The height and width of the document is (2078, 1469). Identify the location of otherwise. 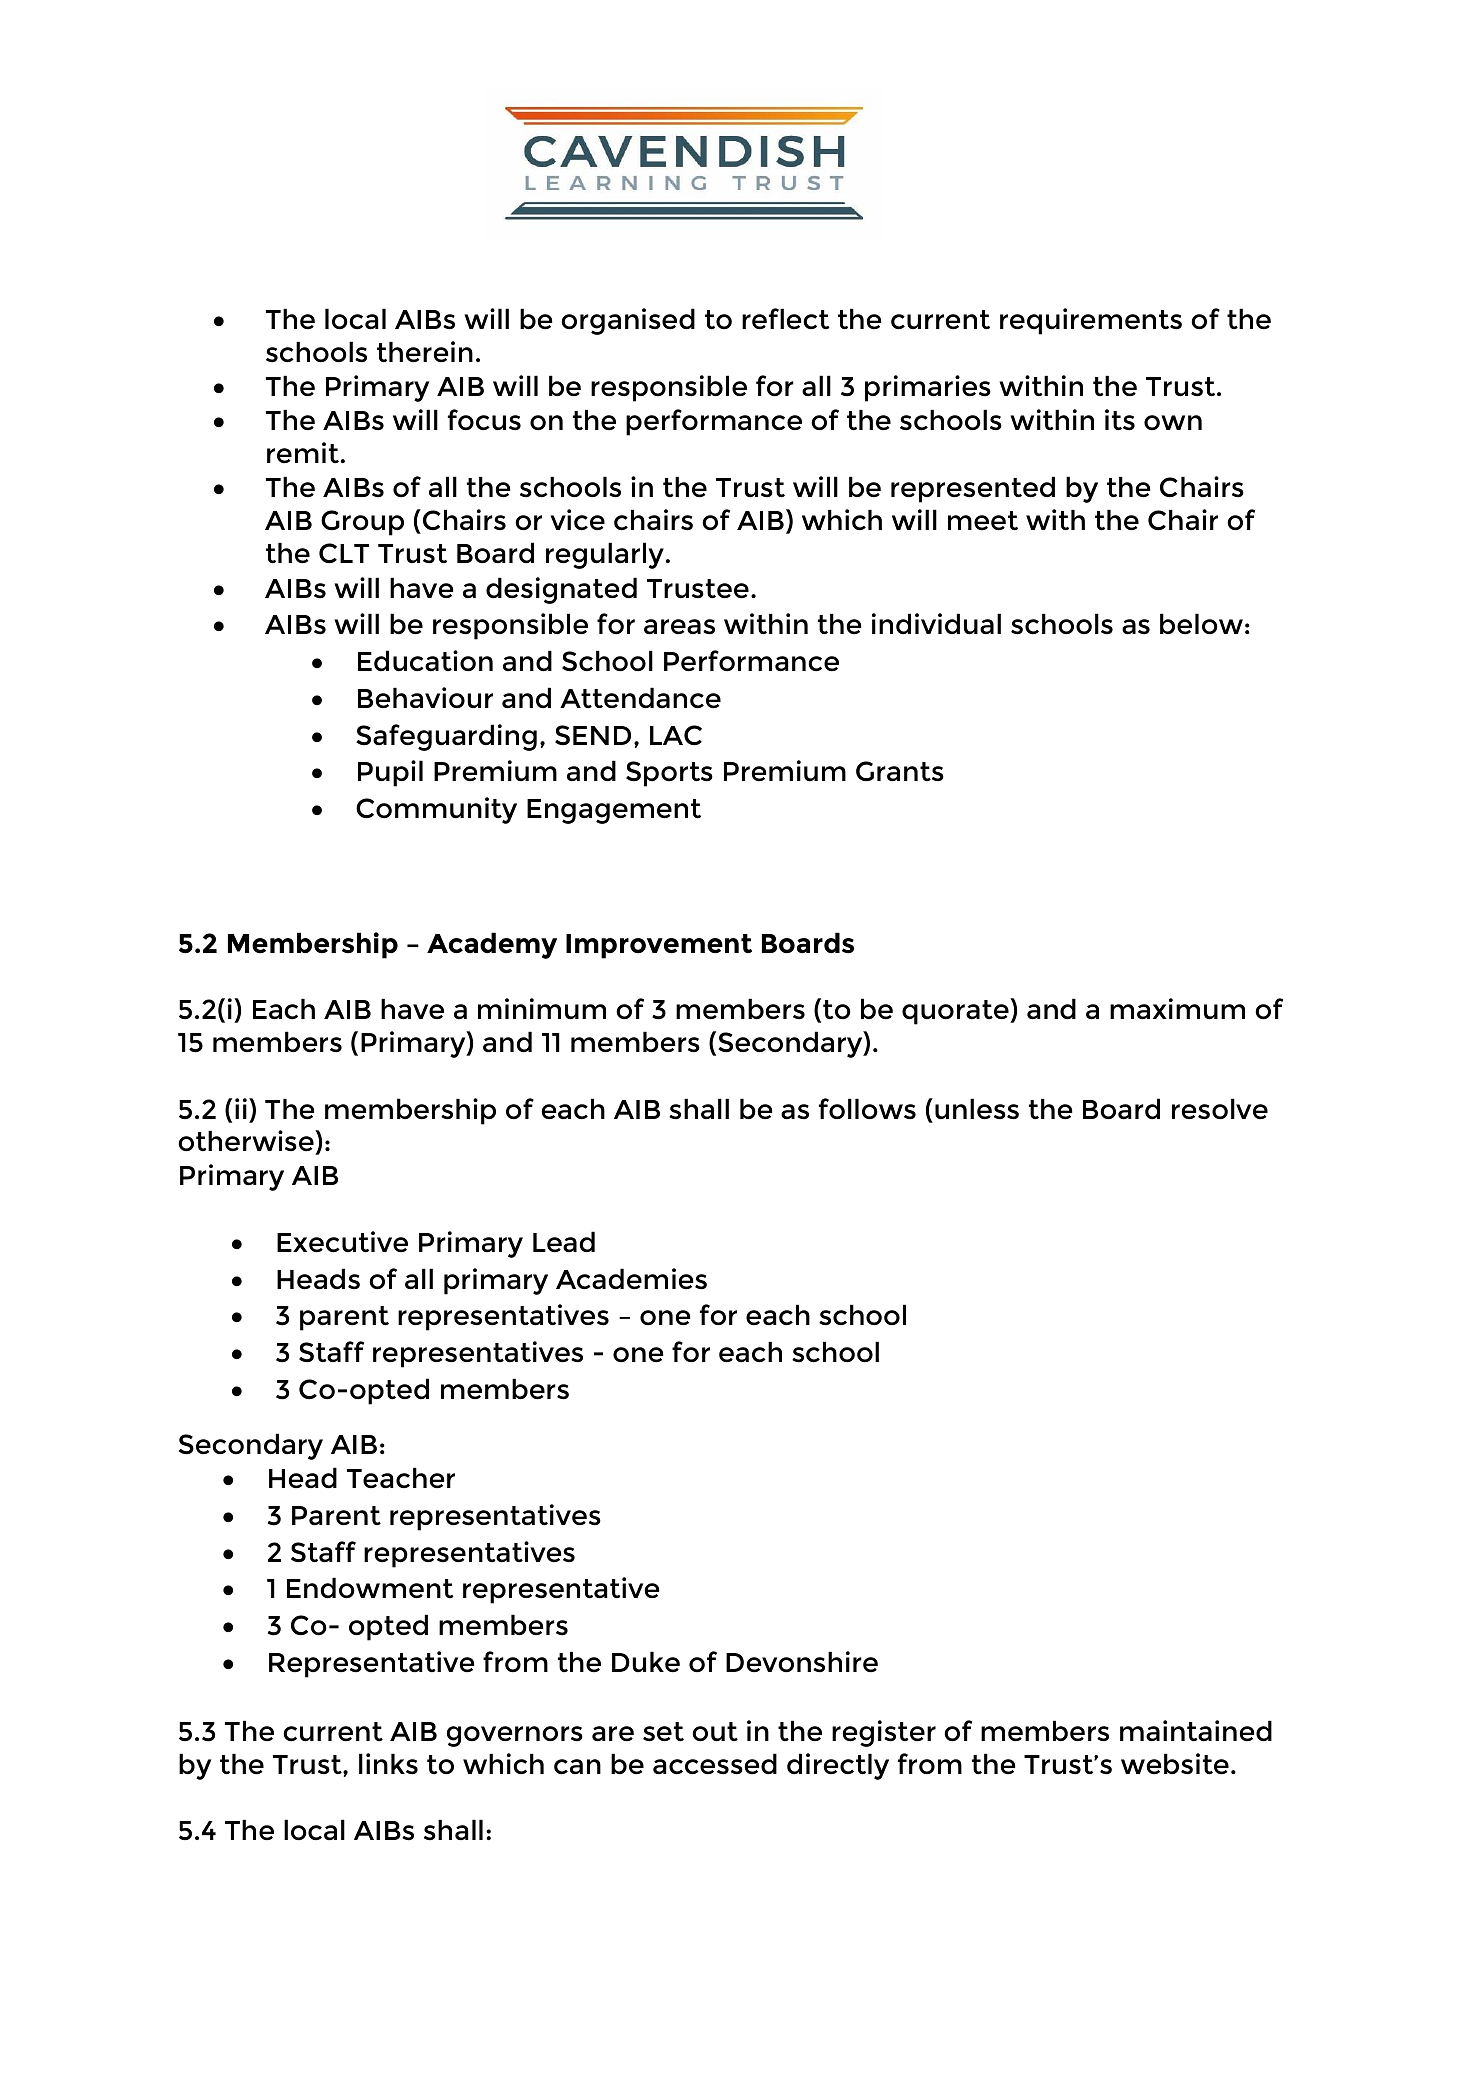
(247, 1142).
